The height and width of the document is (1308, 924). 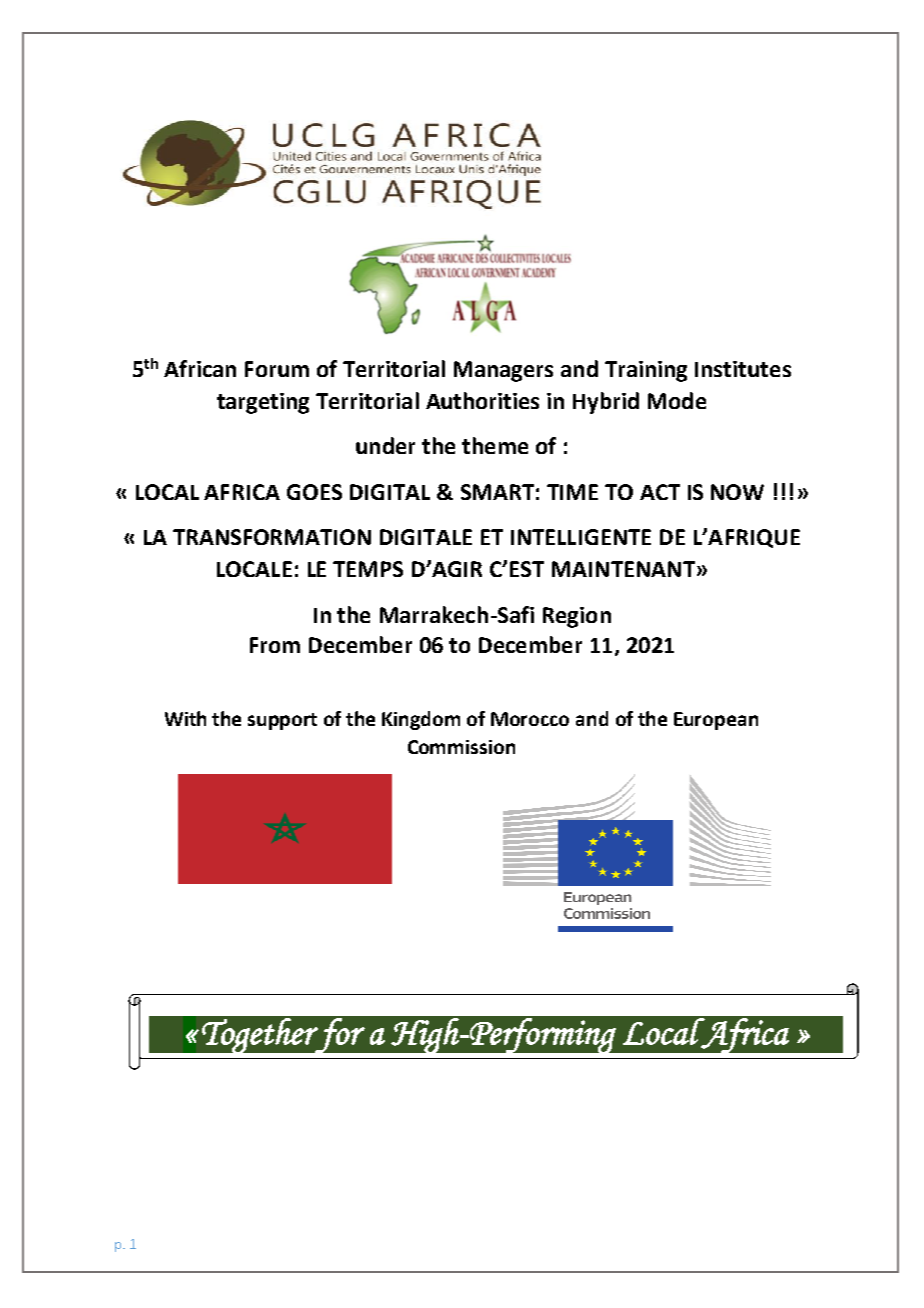 I want to click on theme, so click(x=495, y=445).
